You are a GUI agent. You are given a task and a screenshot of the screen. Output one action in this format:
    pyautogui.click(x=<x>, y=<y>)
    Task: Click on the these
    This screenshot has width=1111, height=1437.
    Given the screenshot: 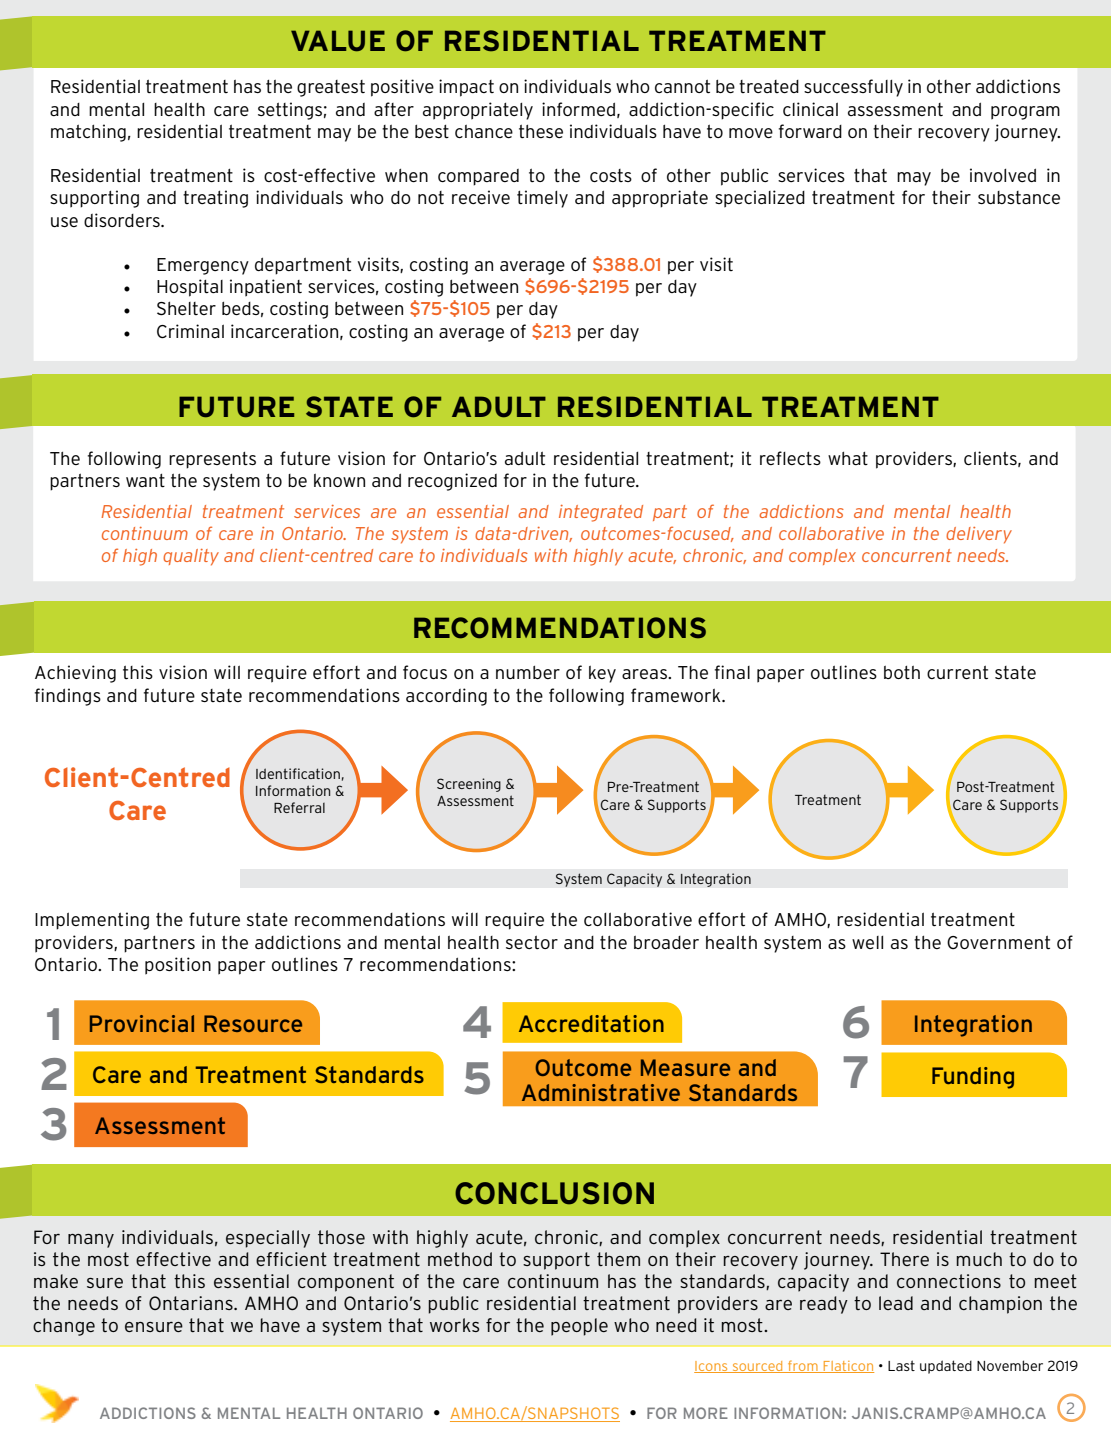 What is the action you would take?
    pyautogui.click(x=541, y=131)
